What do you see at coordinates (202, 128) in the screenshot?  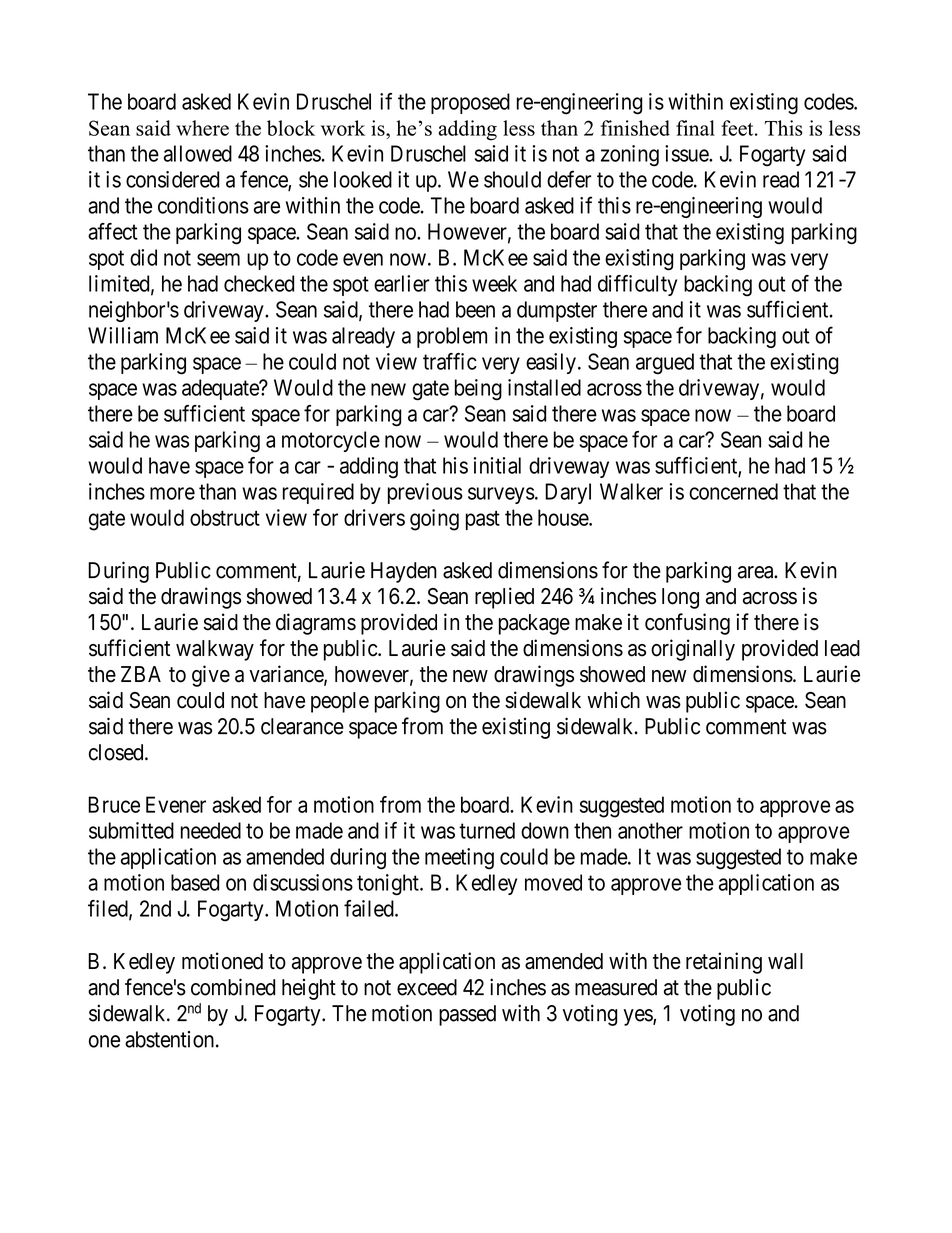 I see `where` at bounding box center [202, 128].
